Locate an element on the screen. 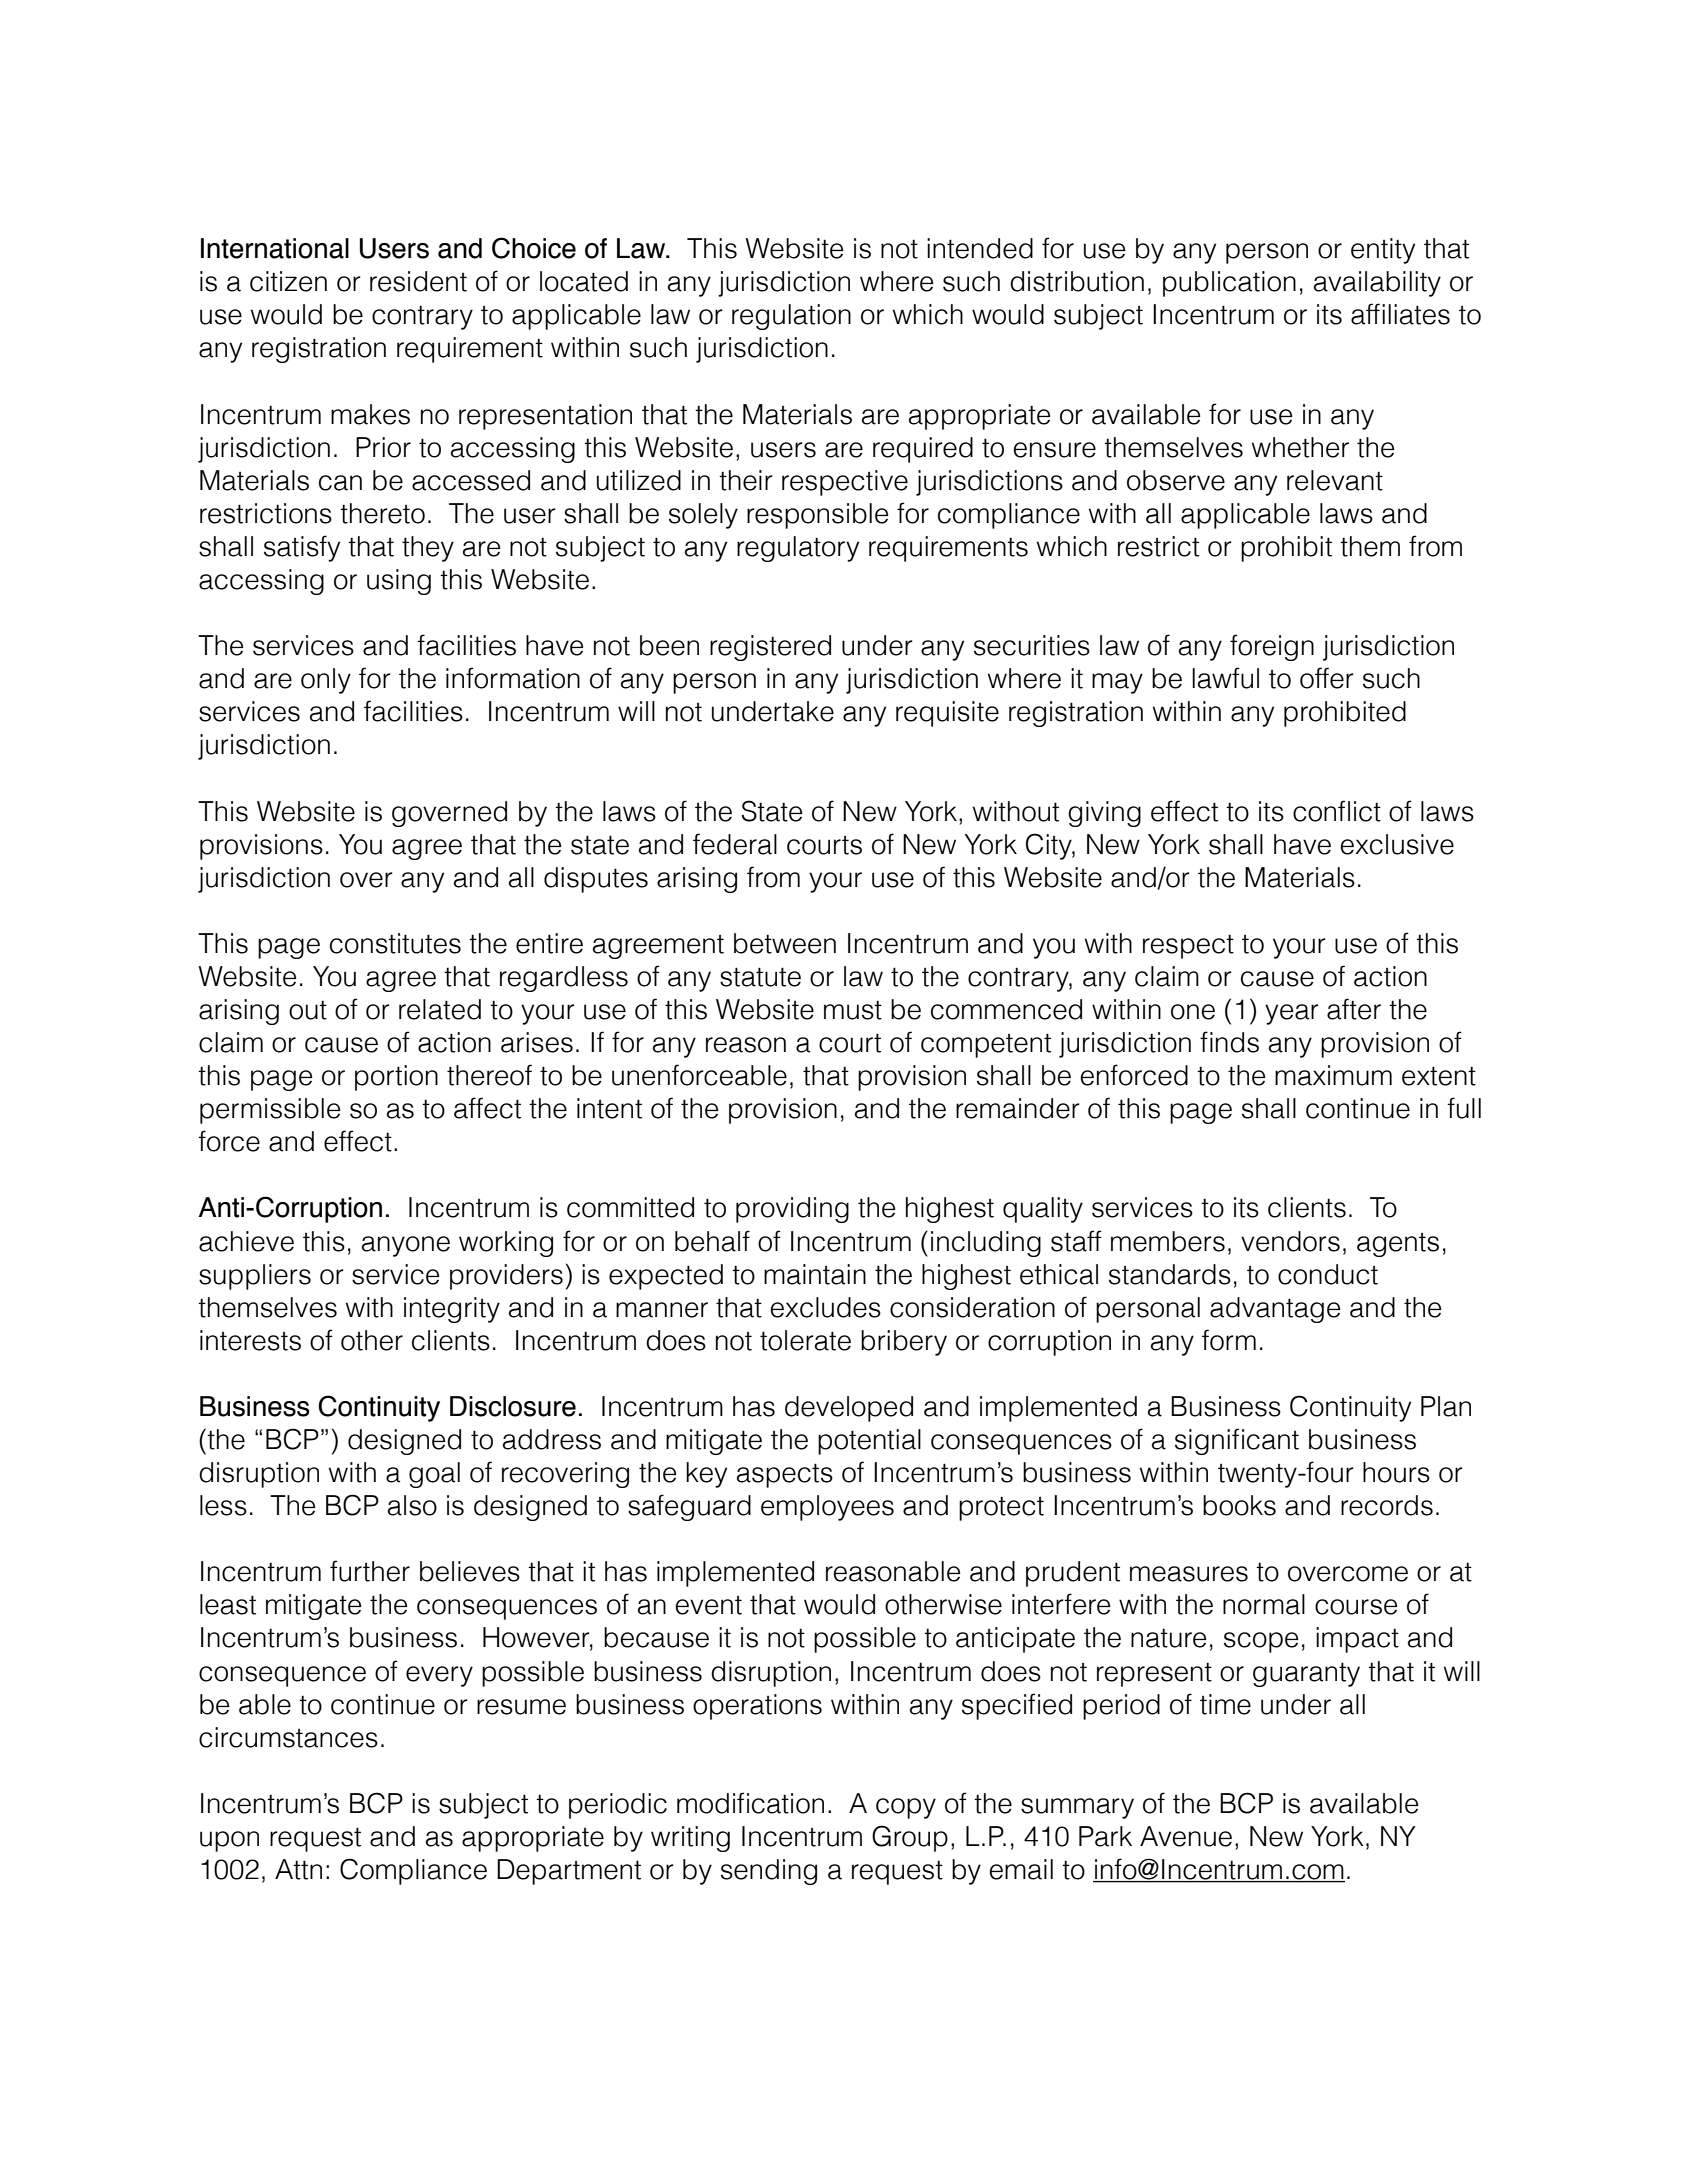  Avenue is located at coordinates (1186, 1836).
